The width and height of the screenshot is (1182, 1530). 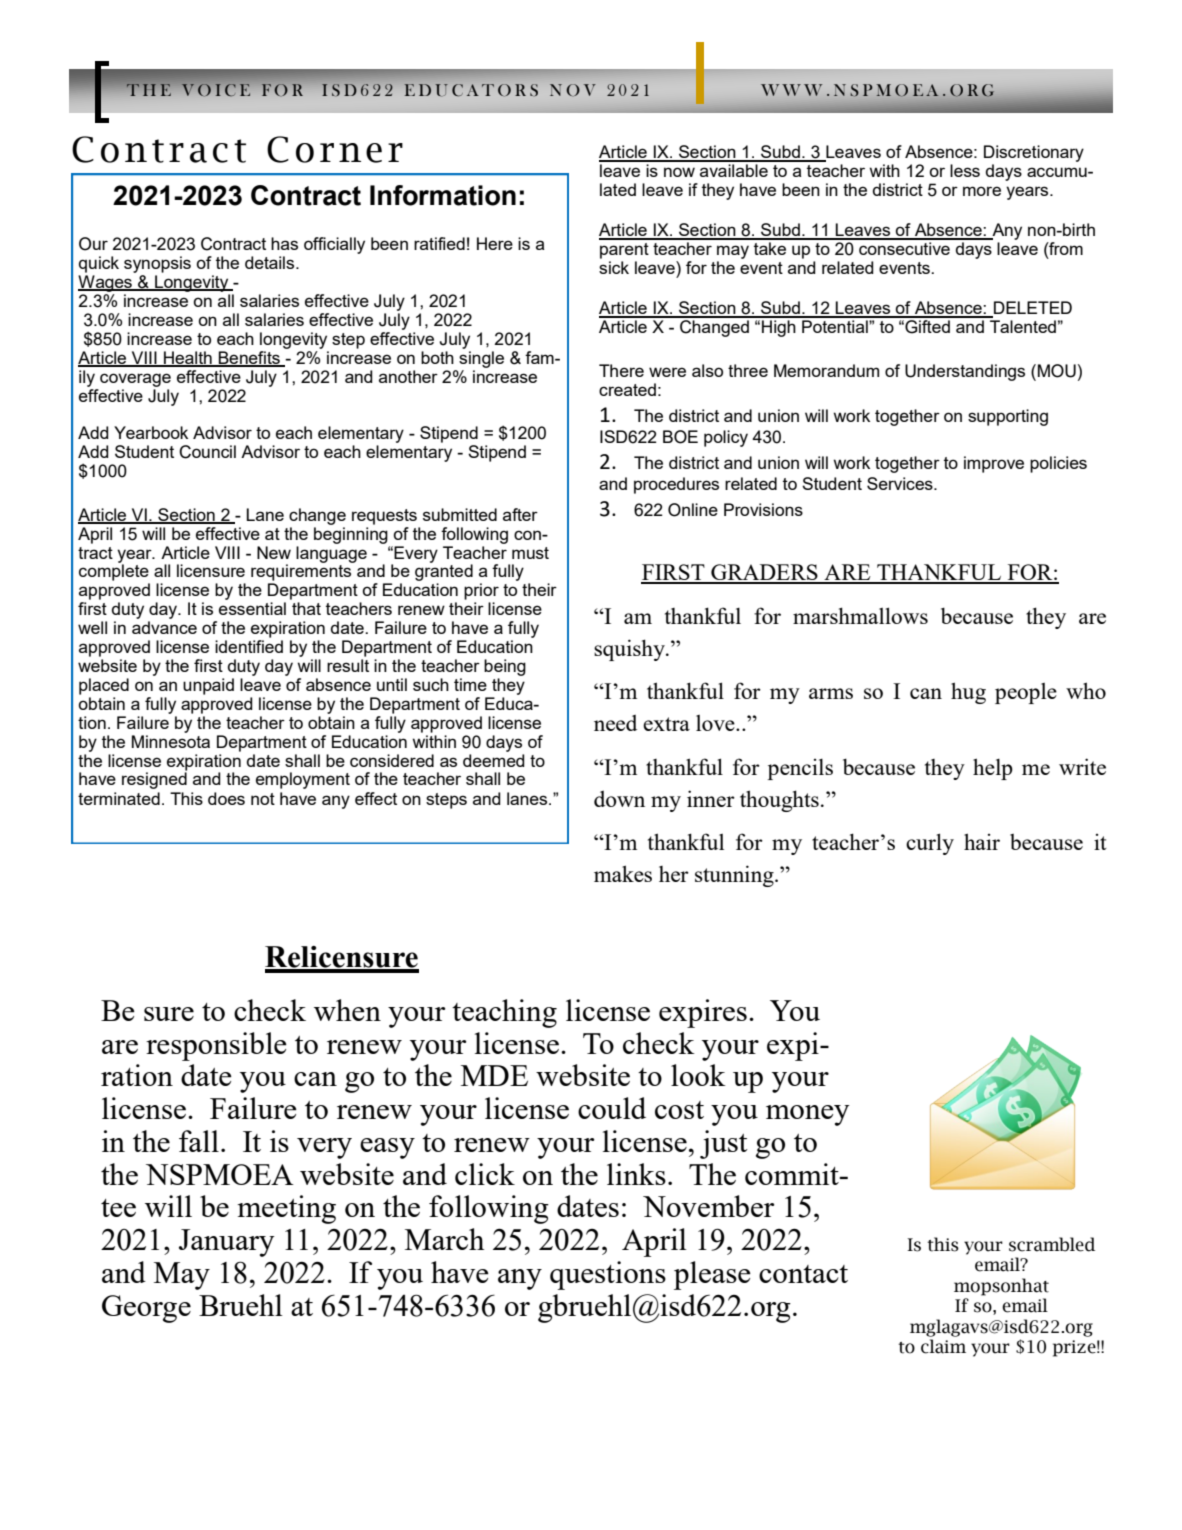 What do you see at coordinates (901, 483) in the screenshot?
I see `Services` at bounding box center [901, 483].
